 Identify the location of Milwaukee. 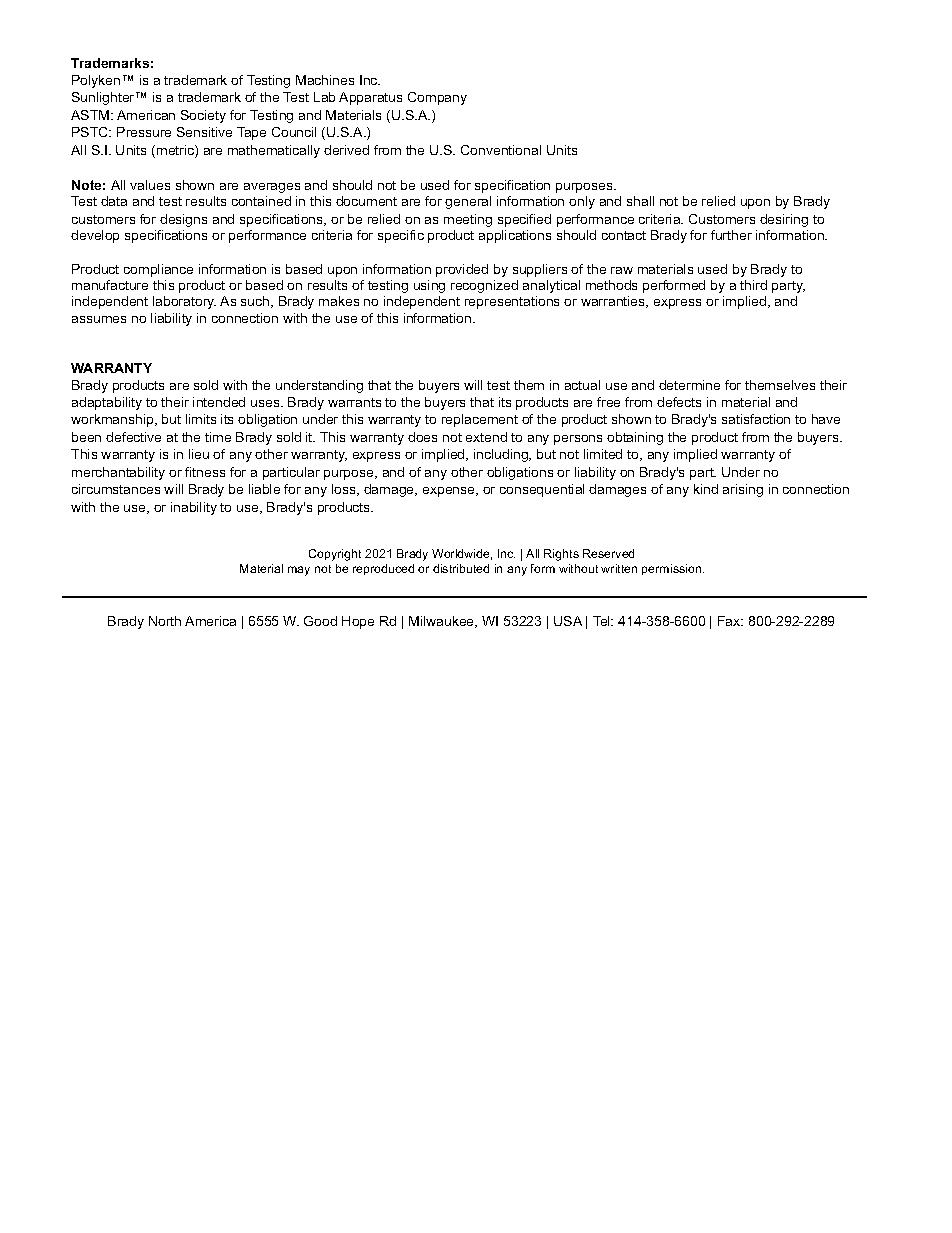
(443, 622).
